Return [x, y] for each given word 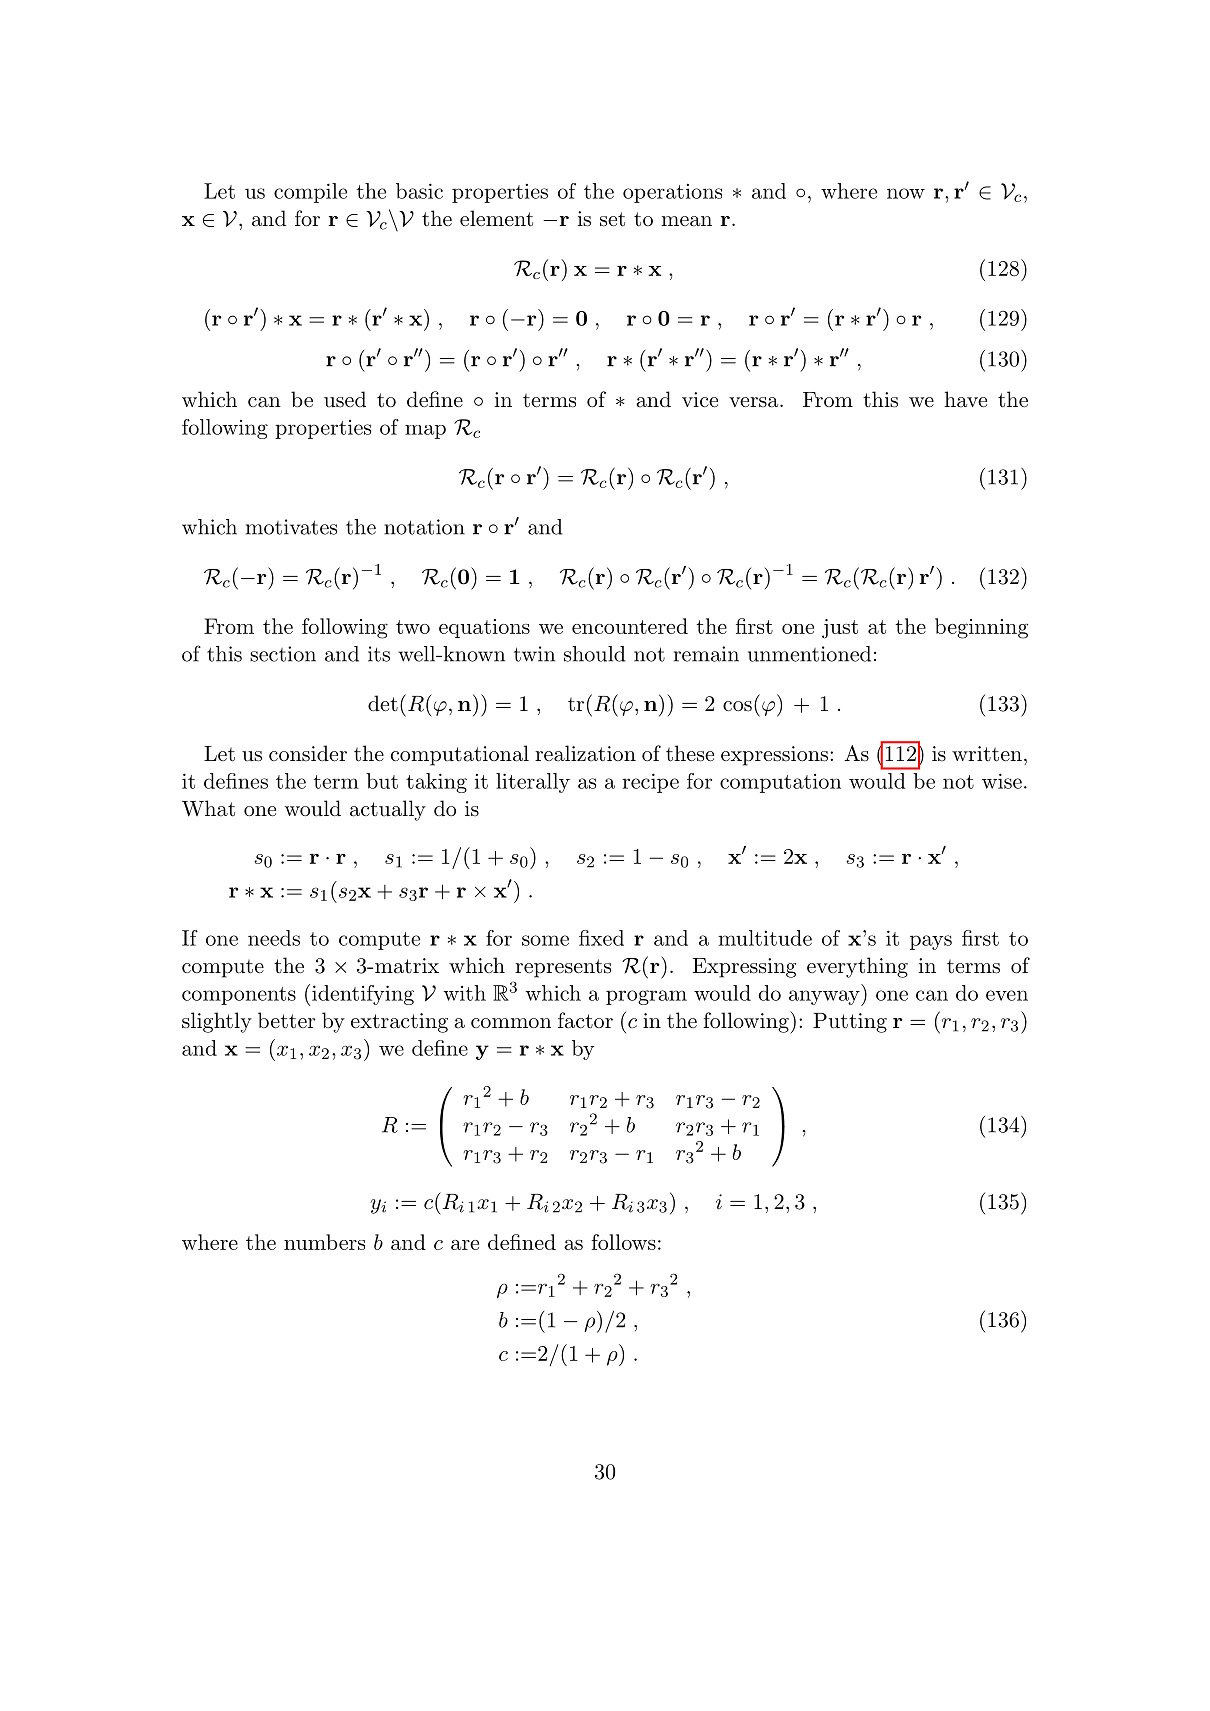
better [287, 1020]
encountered [630, 626]
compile [310, 193]
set [612, 219]
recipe [650, 783]
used [345, 399]
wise [1002, 781]
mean [686, 221]
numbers [324, 1242]
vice [700, 400]
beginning [981, 628]
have [965, 399]
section [283, 654]
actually [388, 810]
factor [585, 1020]
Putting [850, 1023]
